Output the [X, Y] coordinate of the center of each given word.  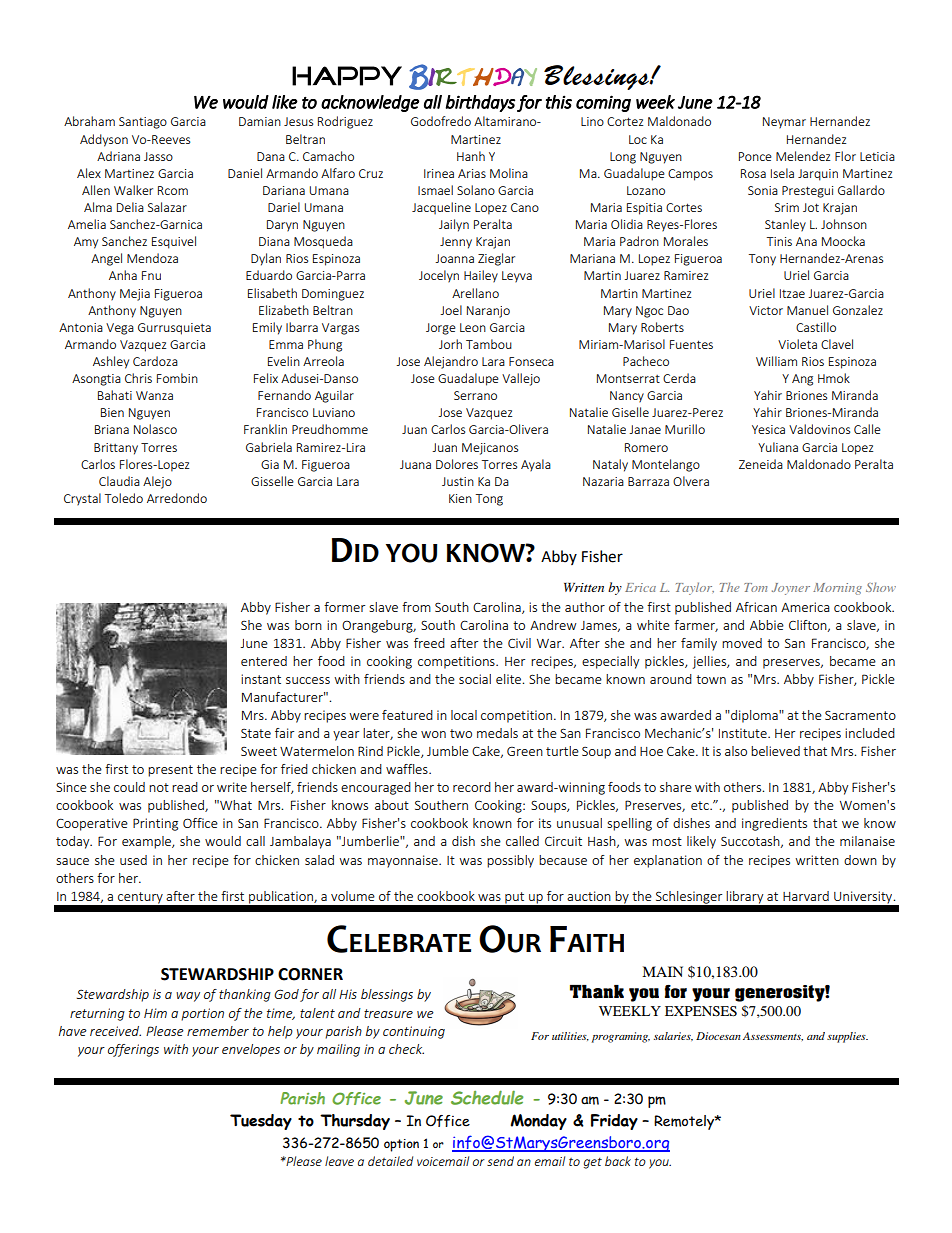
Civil [519, 643]
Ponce [755, 156]
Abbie [767, 625]
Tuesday [261, 1122]
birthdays [480, 103]
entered [264, 661]
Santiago [143, 123]
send [500, 1161]
